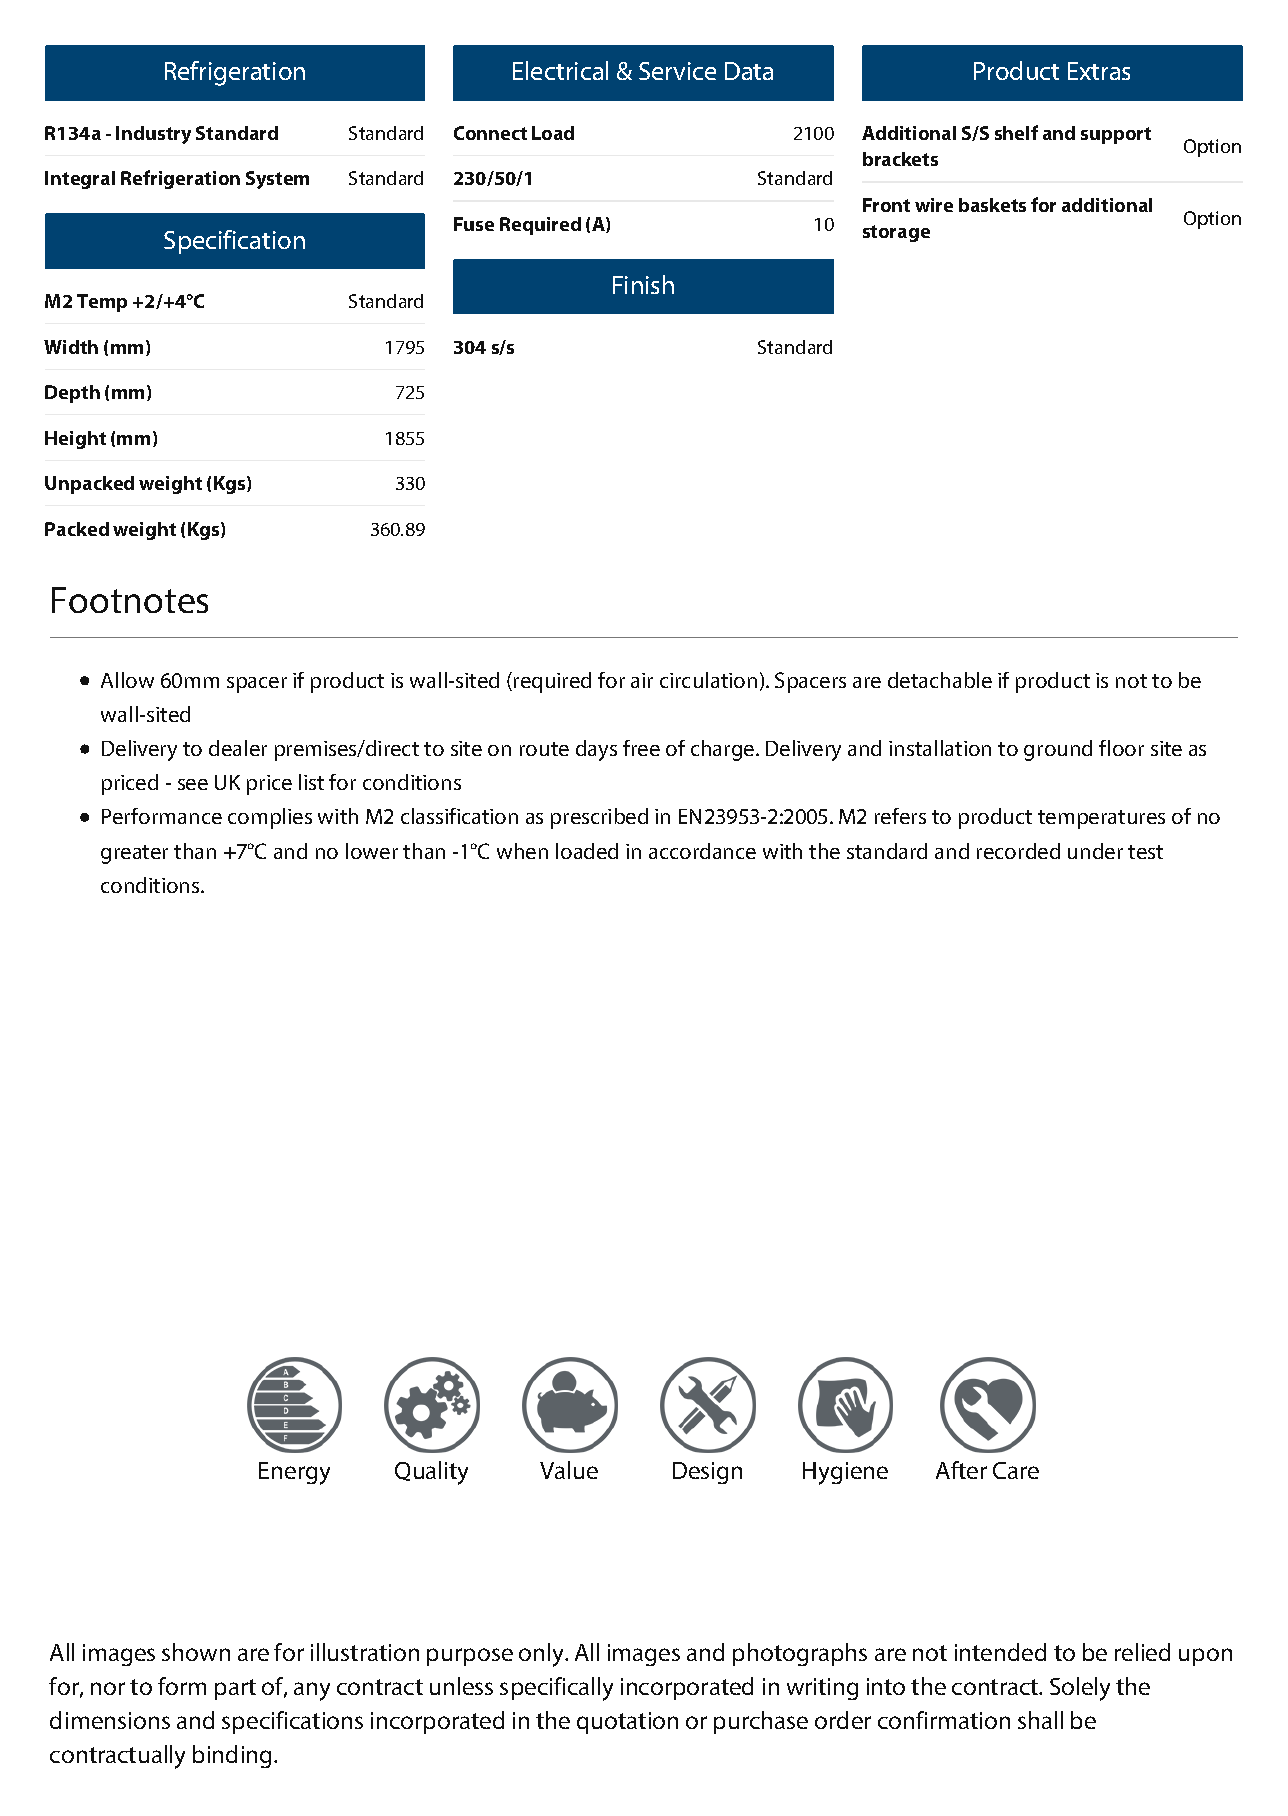 Image resolution: width=1288 pixels, height=1816 pixels. I want to click on Energy, so click(294, 1473).
